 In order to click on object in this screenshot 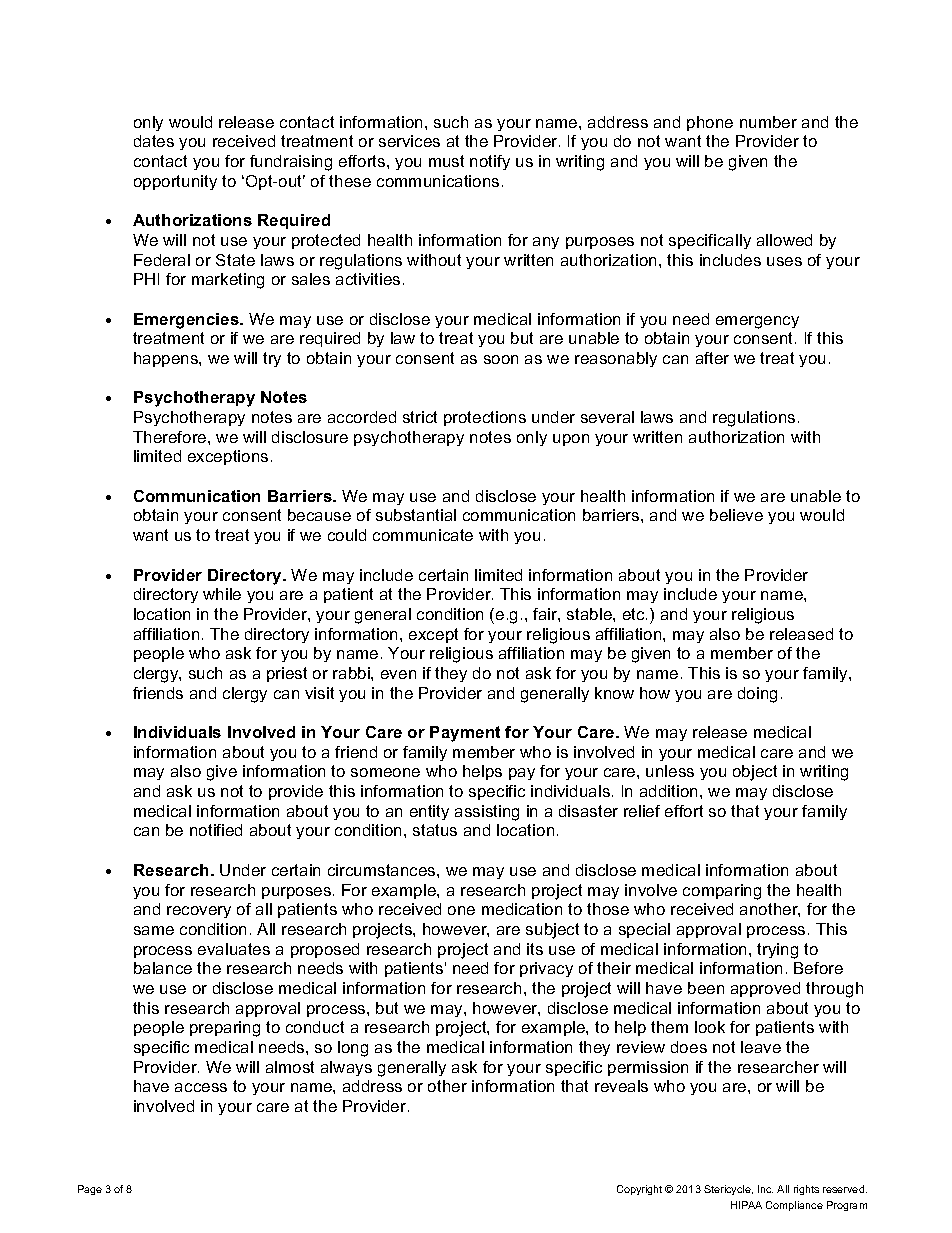, I will do `click(755, 773)`.
